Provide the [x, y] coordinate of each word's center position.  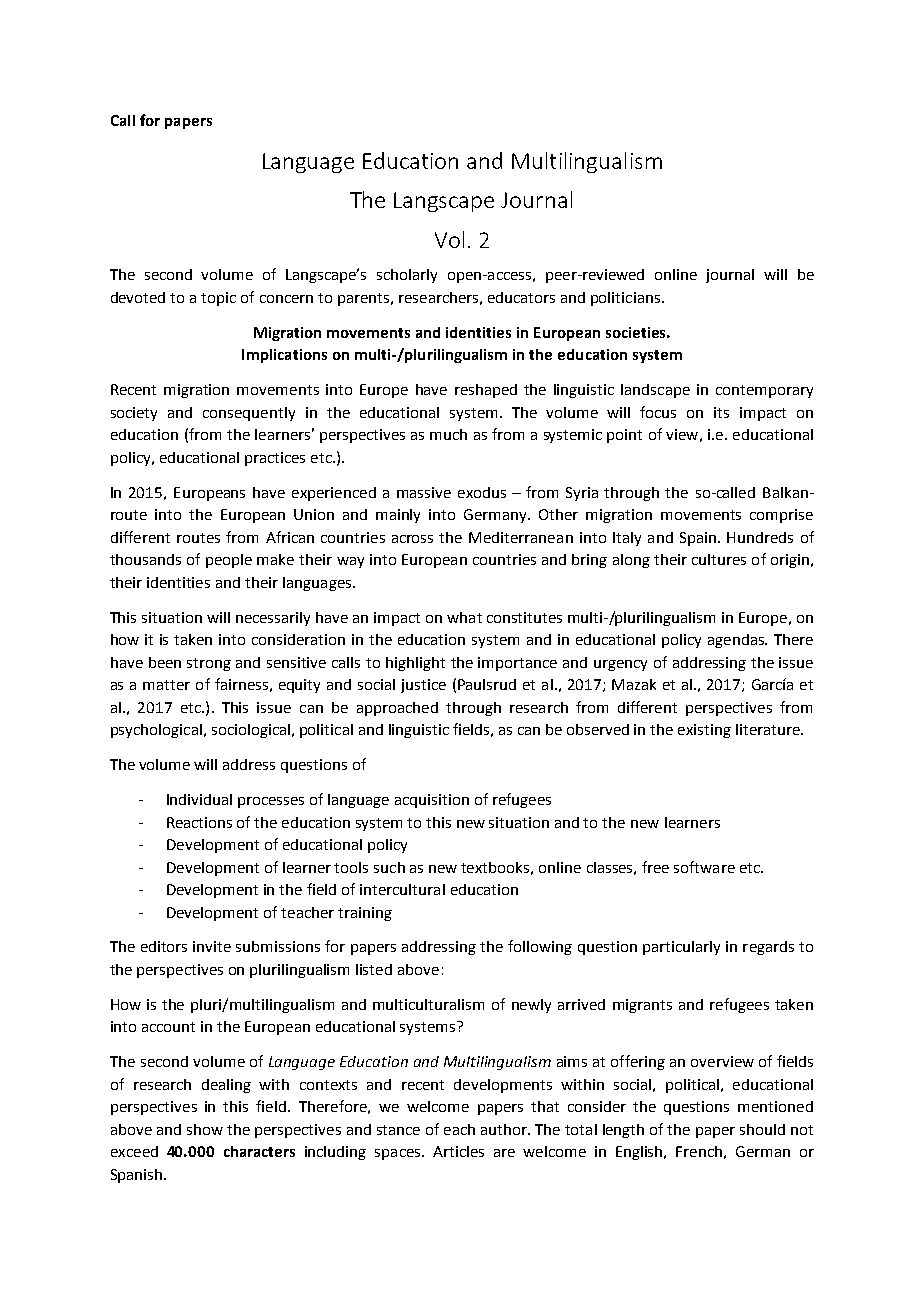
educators [521, 297]
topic [218, 299]
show [205, 1129]
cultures [719, 559]
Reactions [199, 822]
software [704, 867]
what [464, 617]
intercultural [402, 889]
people [229, 561]
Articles [458, 1151]
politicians [625, 299]
